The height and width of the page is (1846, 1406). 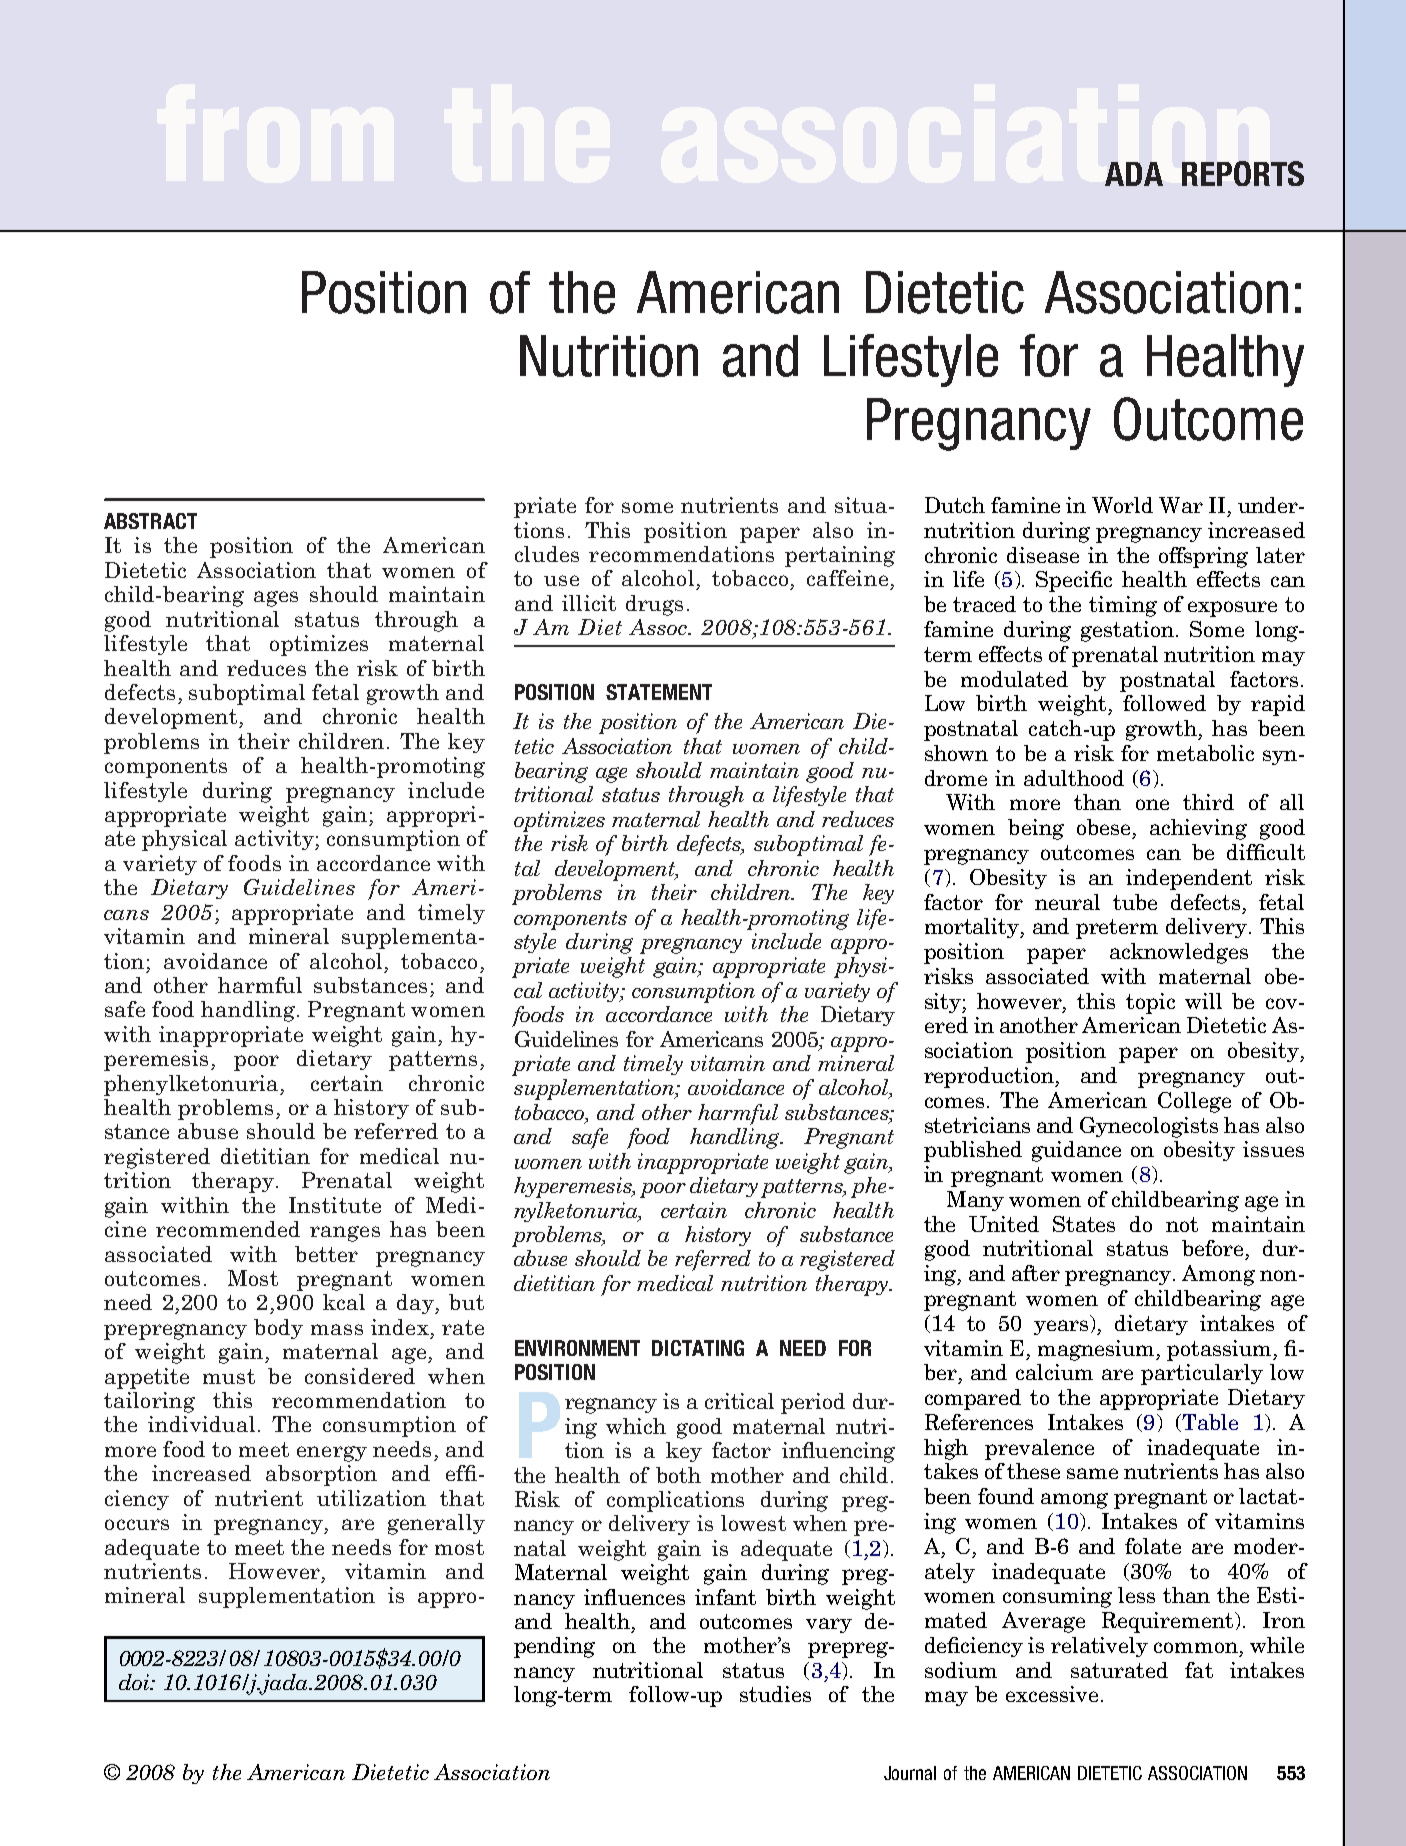 I want to click on doi, so click(x=135, y=1682).
